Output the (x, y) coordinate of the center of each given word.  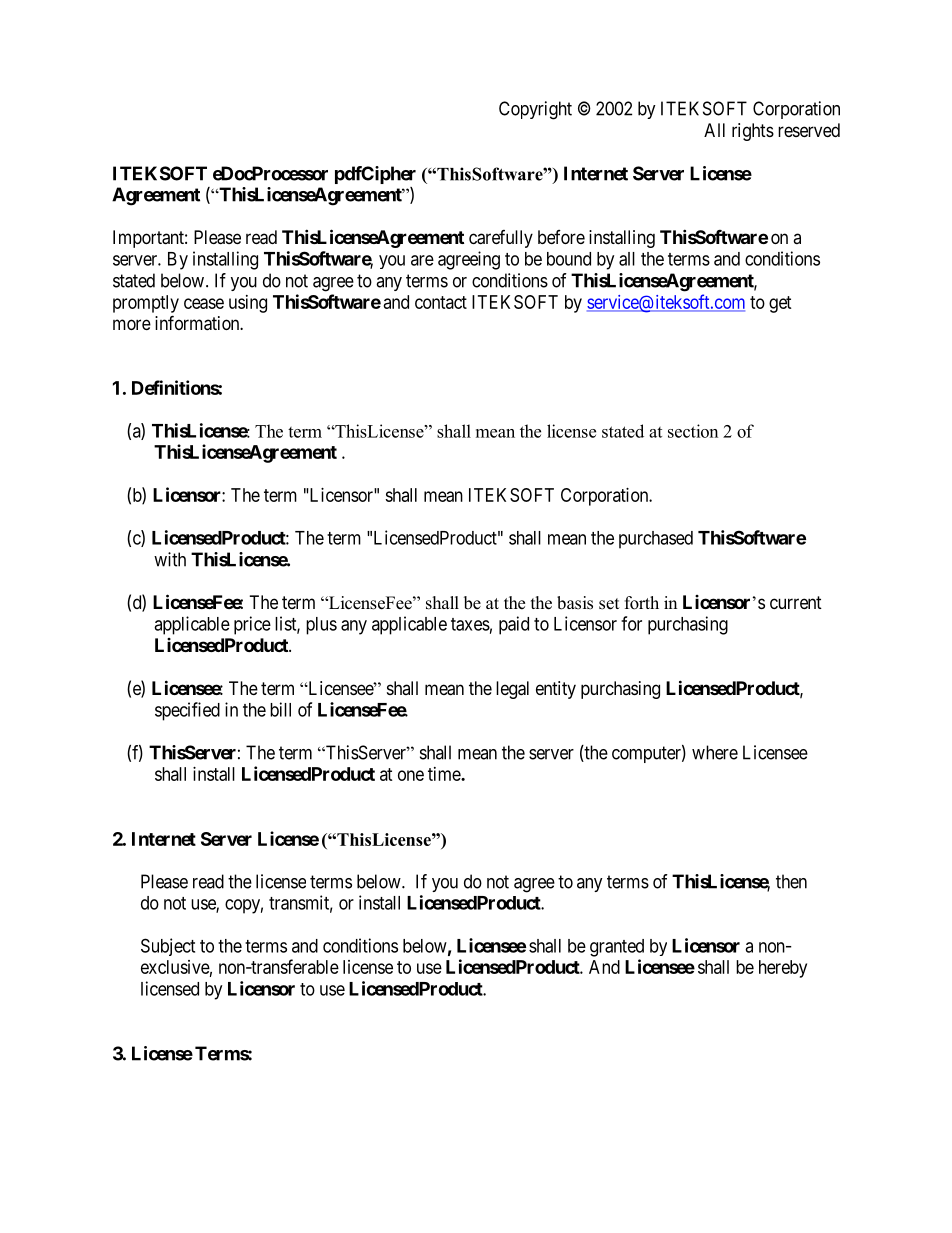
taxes (470, 624)
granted (617, 948)
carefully (501, 239)
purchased (656, 540)
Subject (168, 947)
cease (204, 303)
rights (753, 132)
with (170, 559)
